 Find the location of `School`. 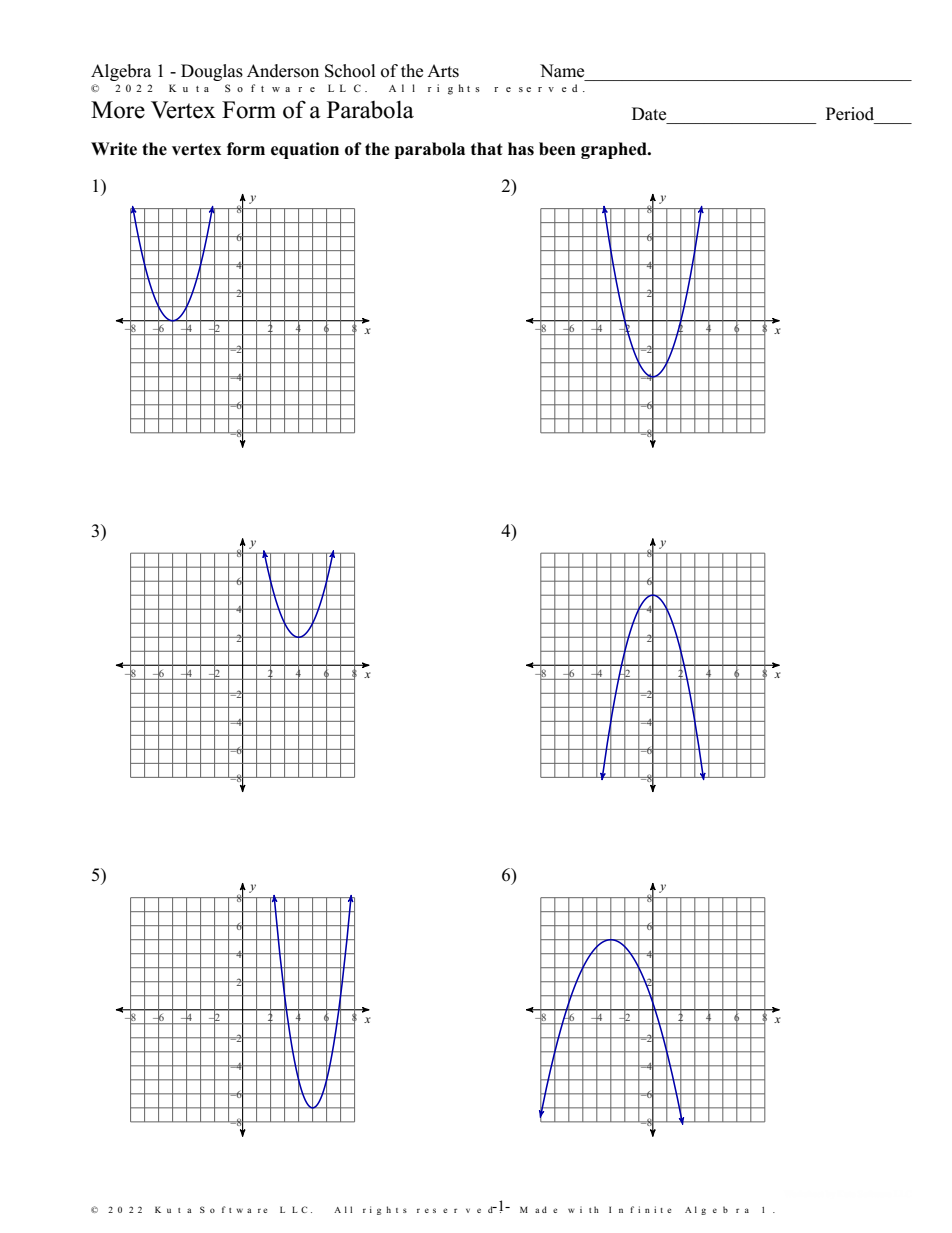

School is located at coordinates (350, 71).
